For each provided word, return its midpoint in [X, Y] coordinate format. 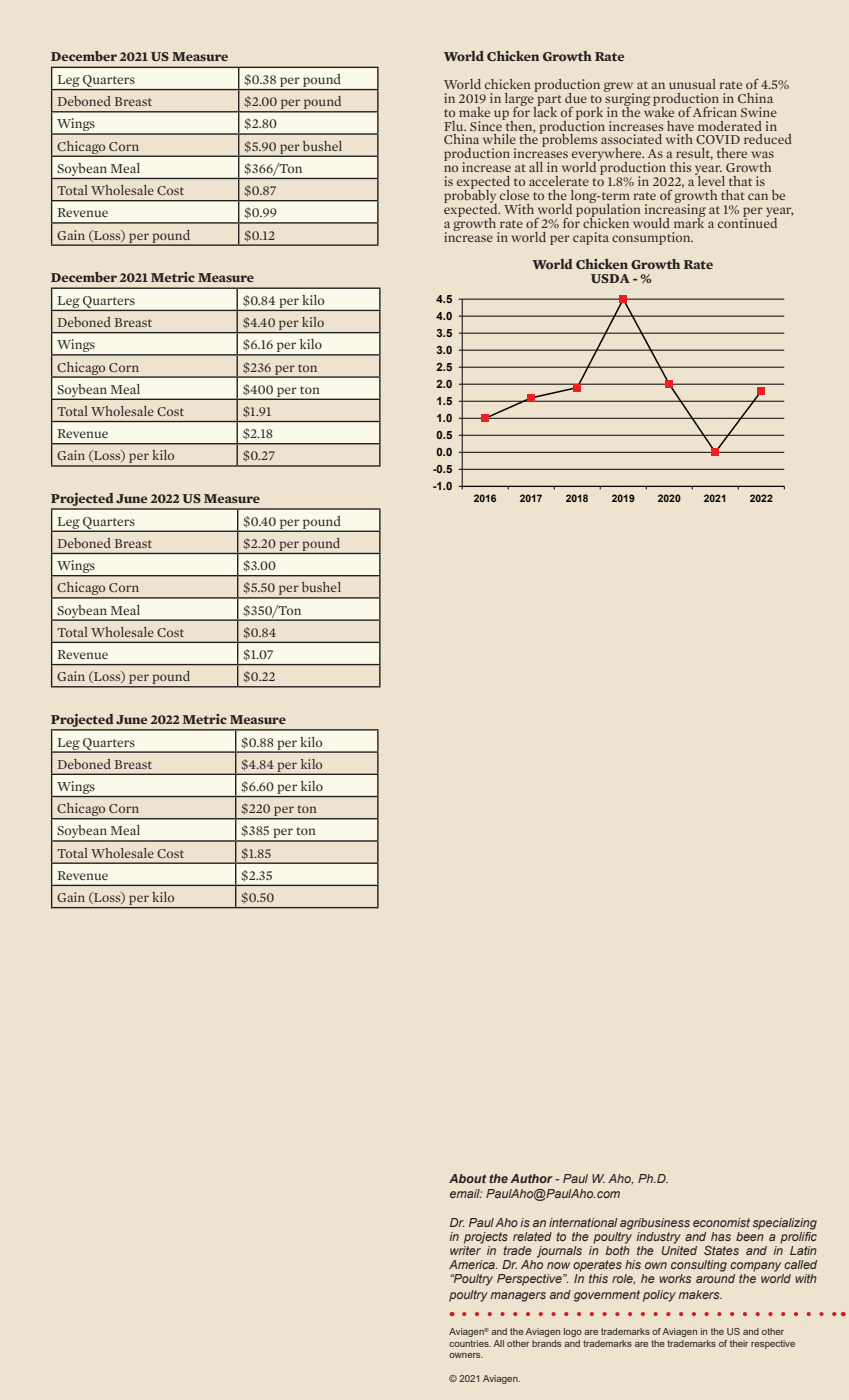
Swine [759, 112]
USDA [610, 278]
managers [518, 1297]
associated [631, 139]
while [499, 139]
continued [747, 221]
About [467, 1178]
